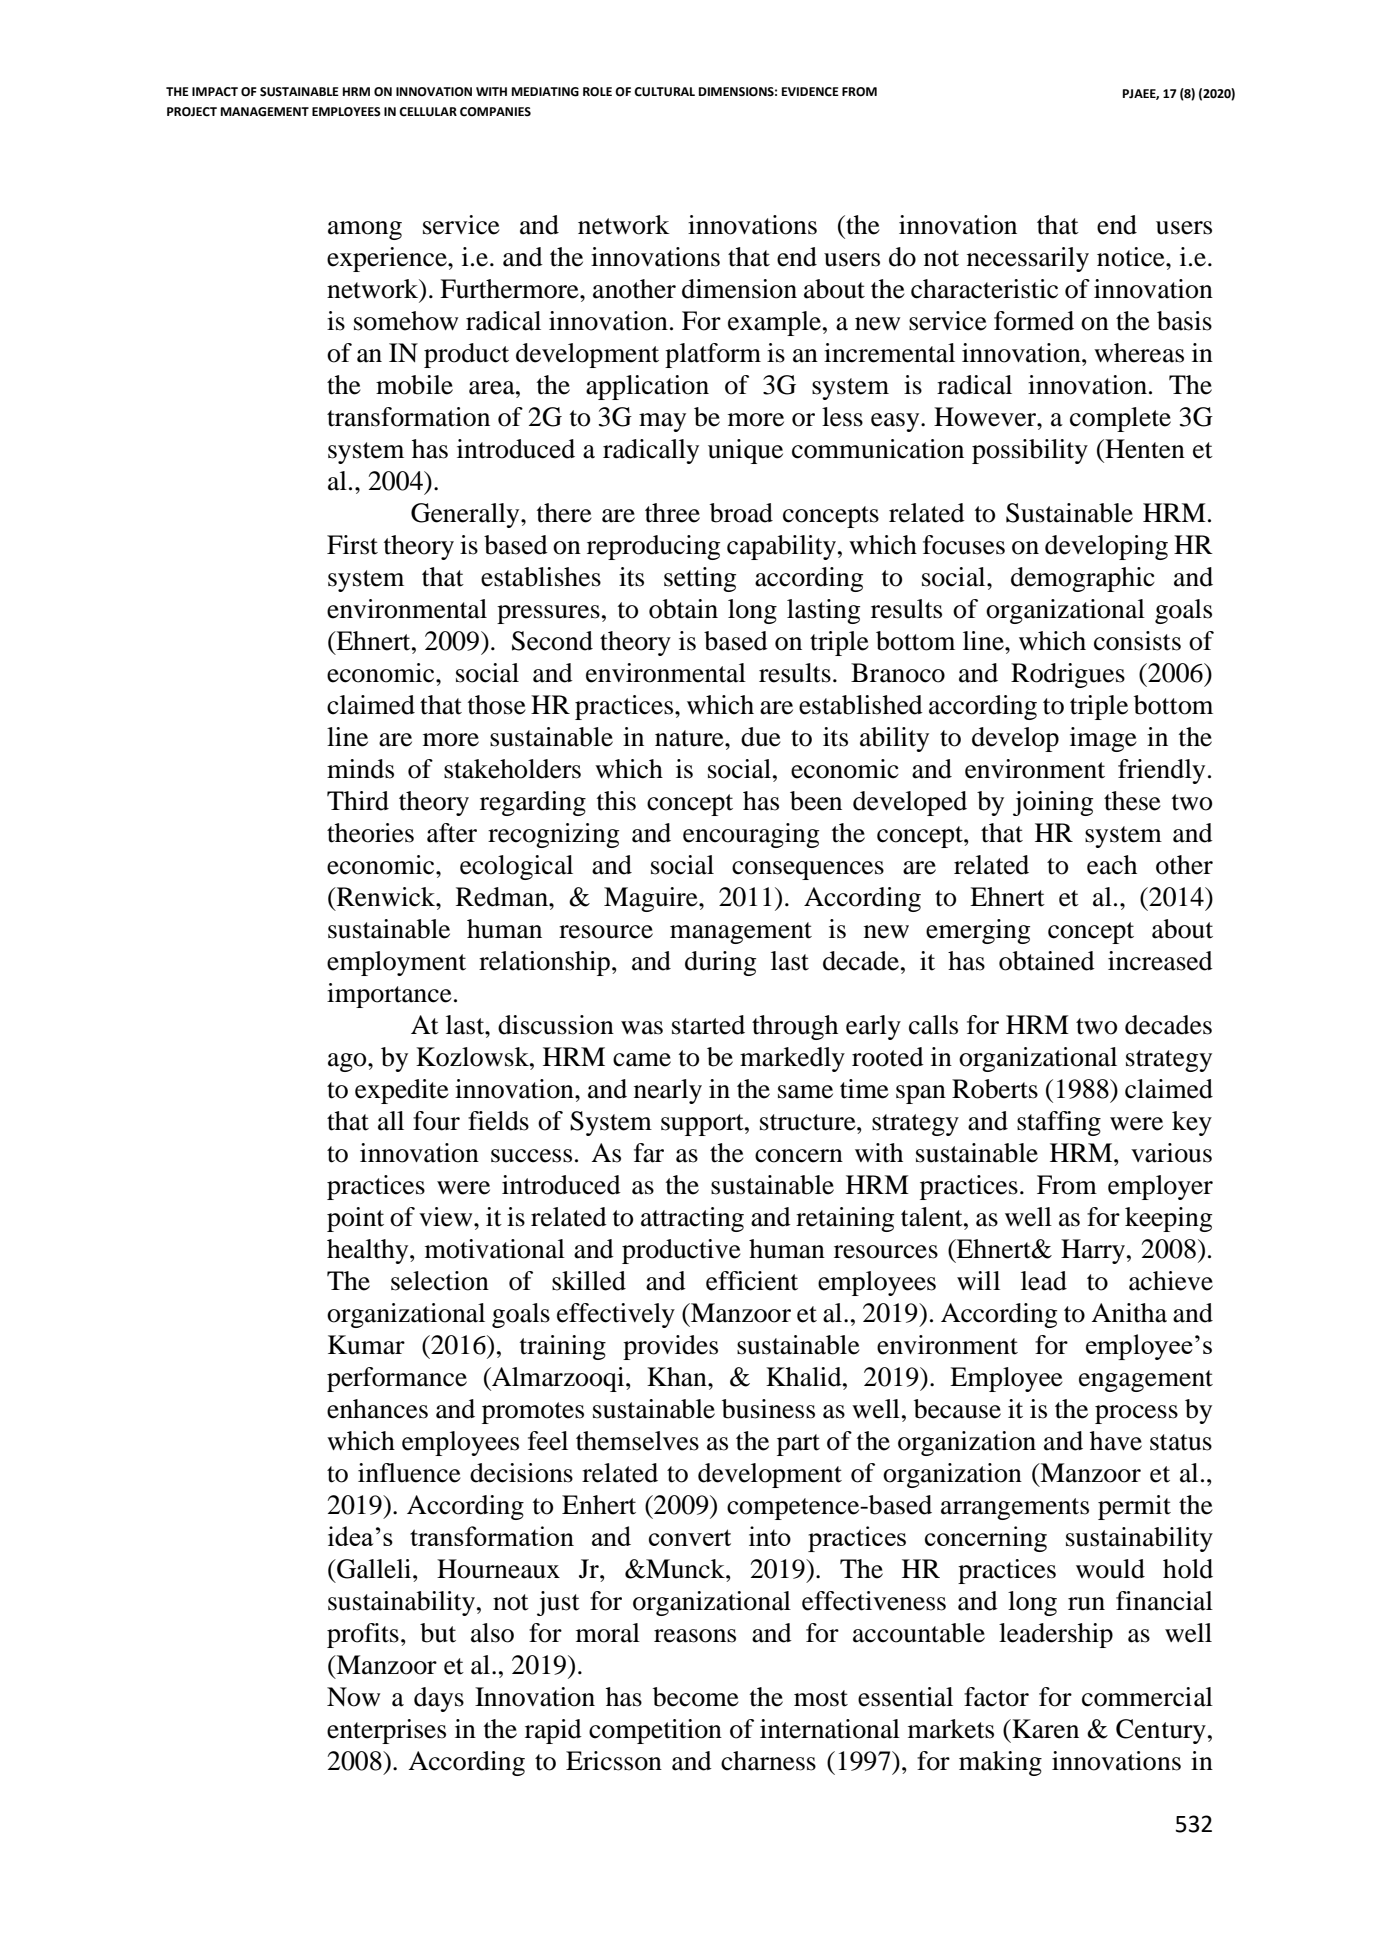 This image has height=1952, width=1380. Describe the element at coordinates (353, 1697) in the image. I see `Now` at that location.
